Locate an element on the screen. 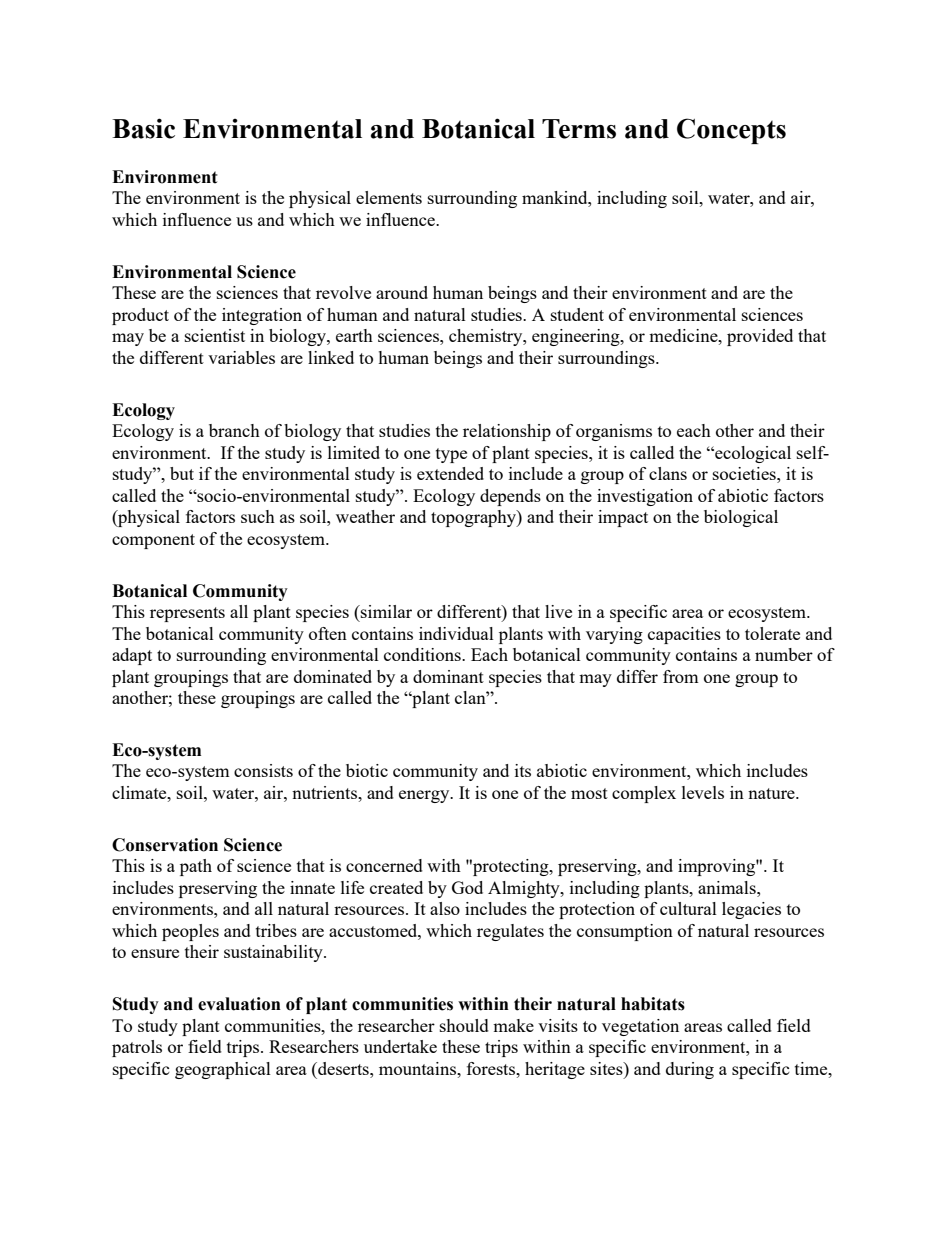 This screenshot has height=1233, width=952. Basic is located at coordinates (143, 128).
